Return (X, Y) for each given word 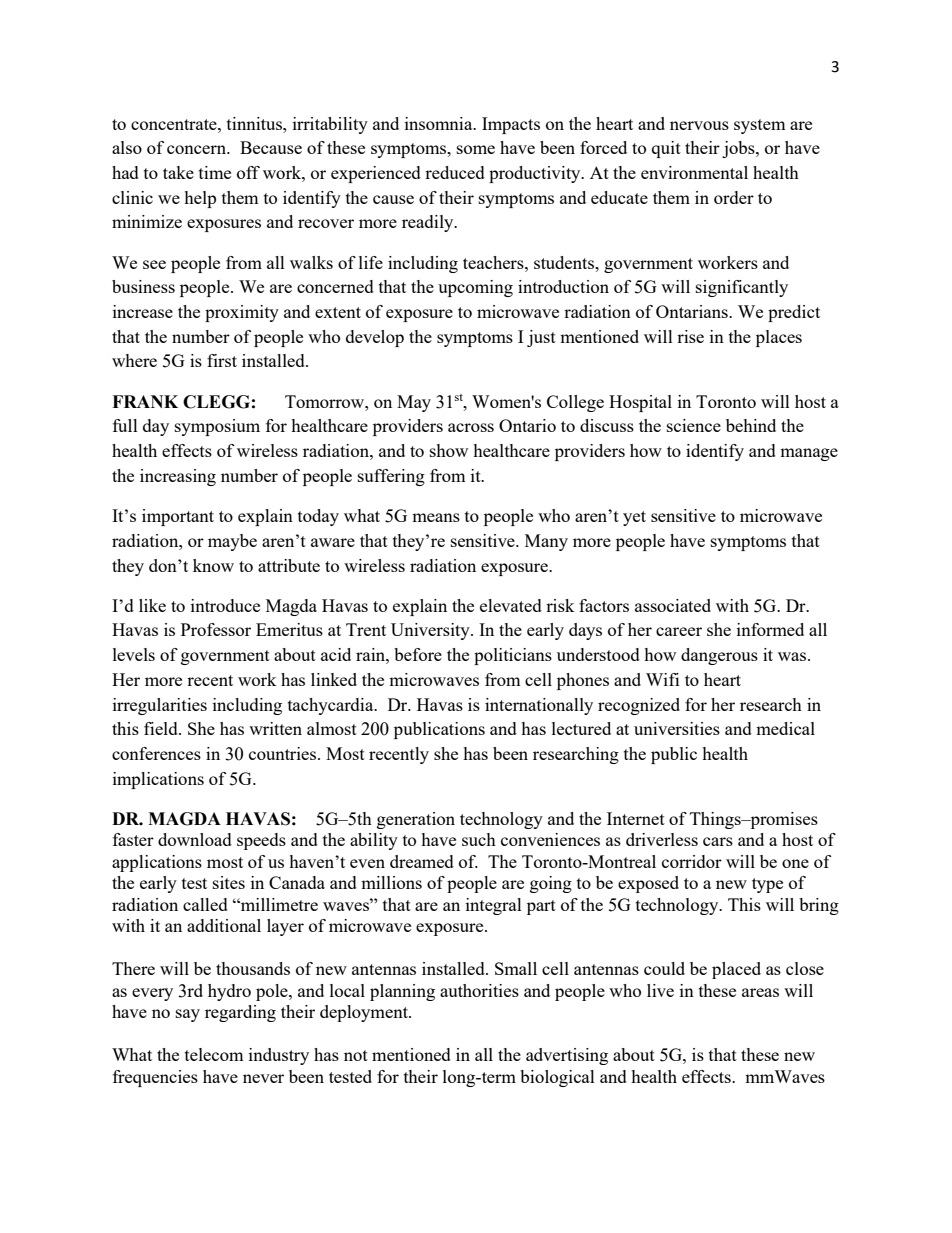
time (215, 172)
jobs (739, 149)
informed (770, 629)
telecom (214, 1054)
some (476, 149)
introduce (225, 605)
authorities (479, 990)
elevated (511, 605)
